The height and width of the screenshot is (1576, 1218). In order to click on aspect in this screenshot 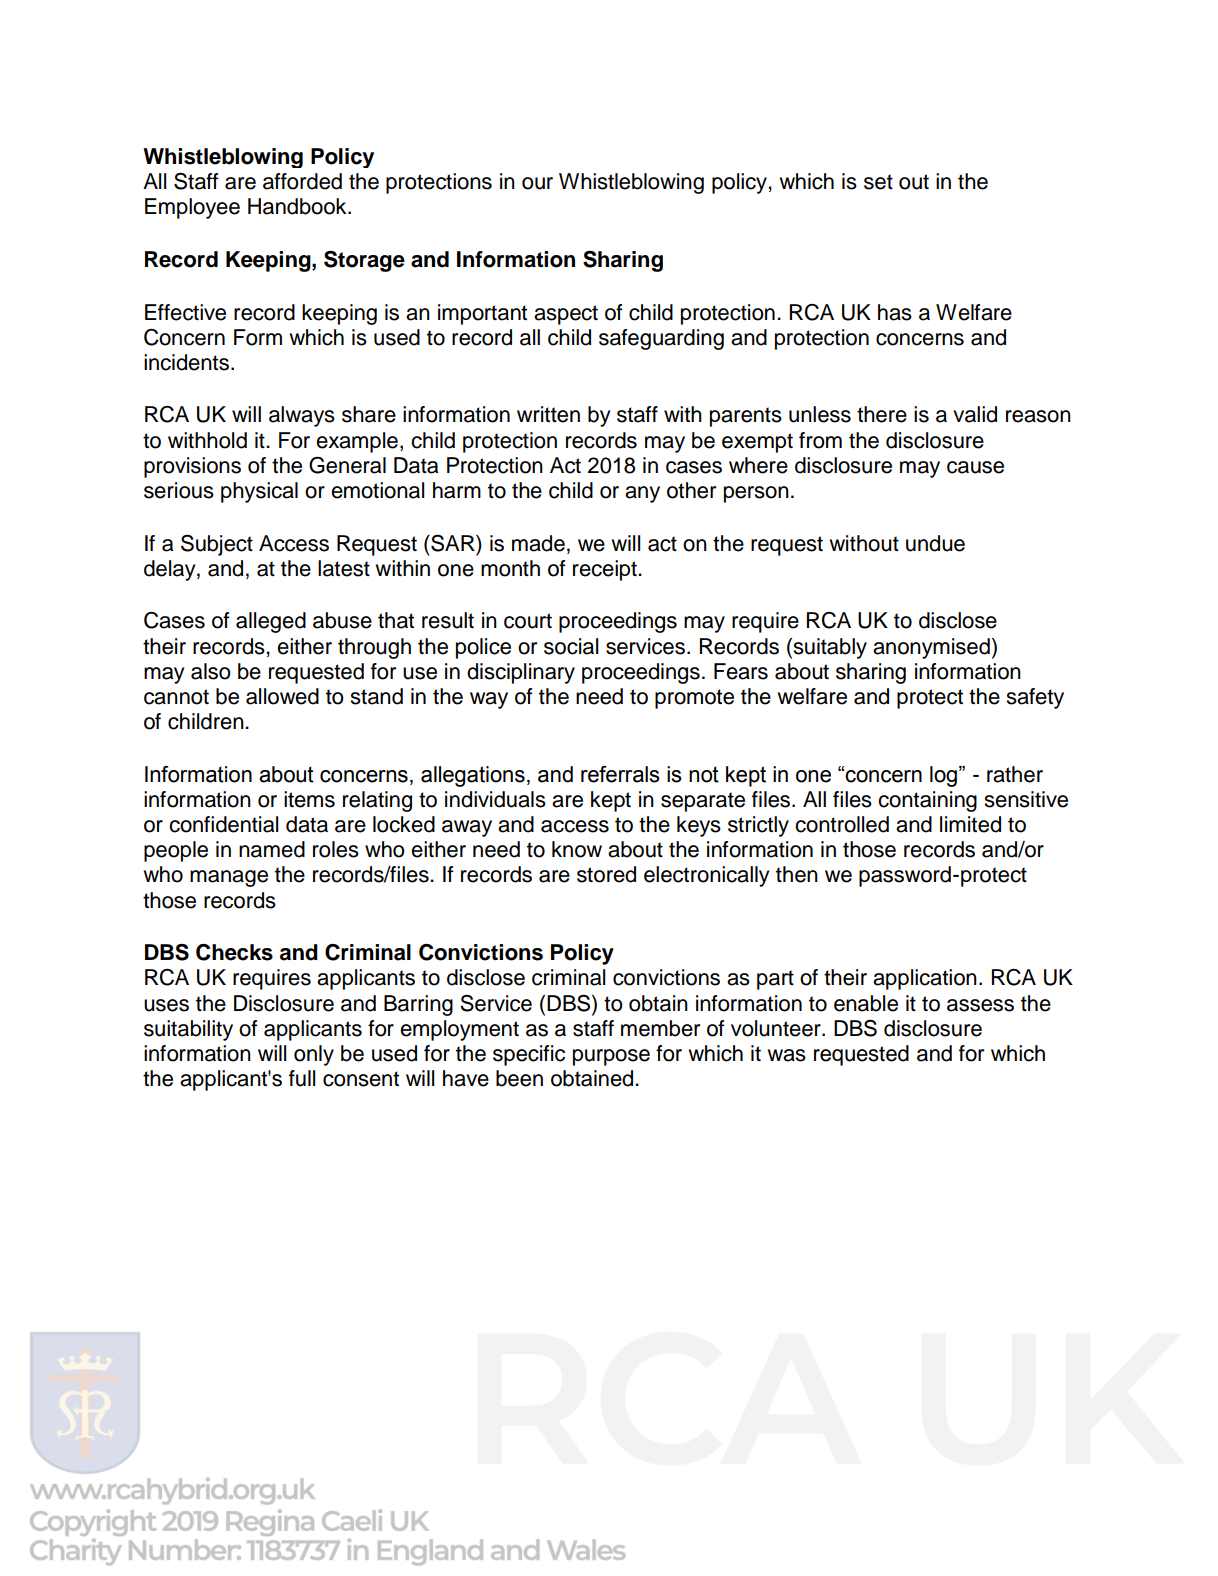, I will do `click(566, 315)`.
